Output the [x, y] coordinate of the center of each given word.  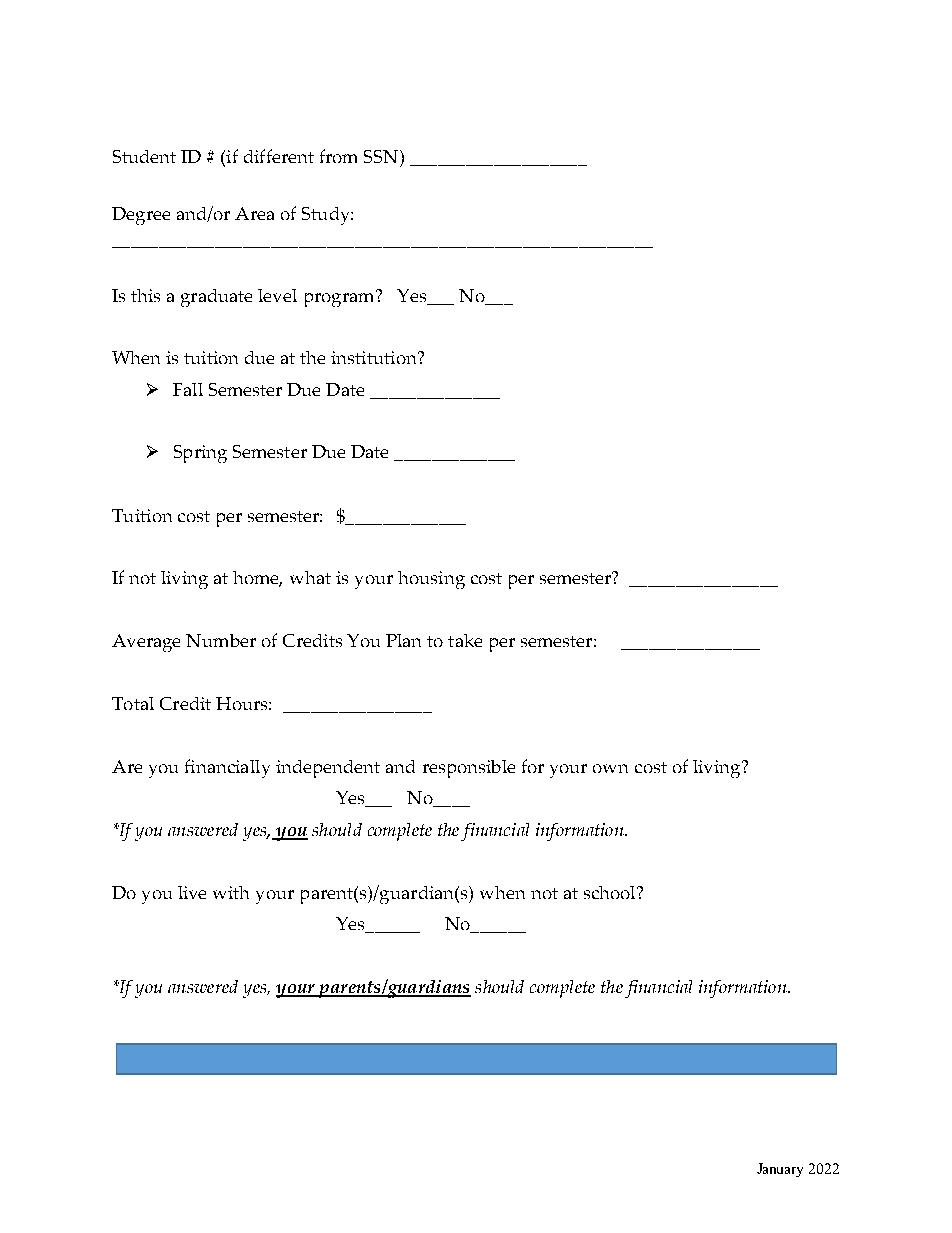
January [780, 1170]
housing [431, 580]
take [465, 640]
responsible [469, 769]
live [192, 892]
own [610, 768]
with [231, 892]
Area [254, 213]
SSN [382, 156]
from [338, 156]
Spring [200, 454]
